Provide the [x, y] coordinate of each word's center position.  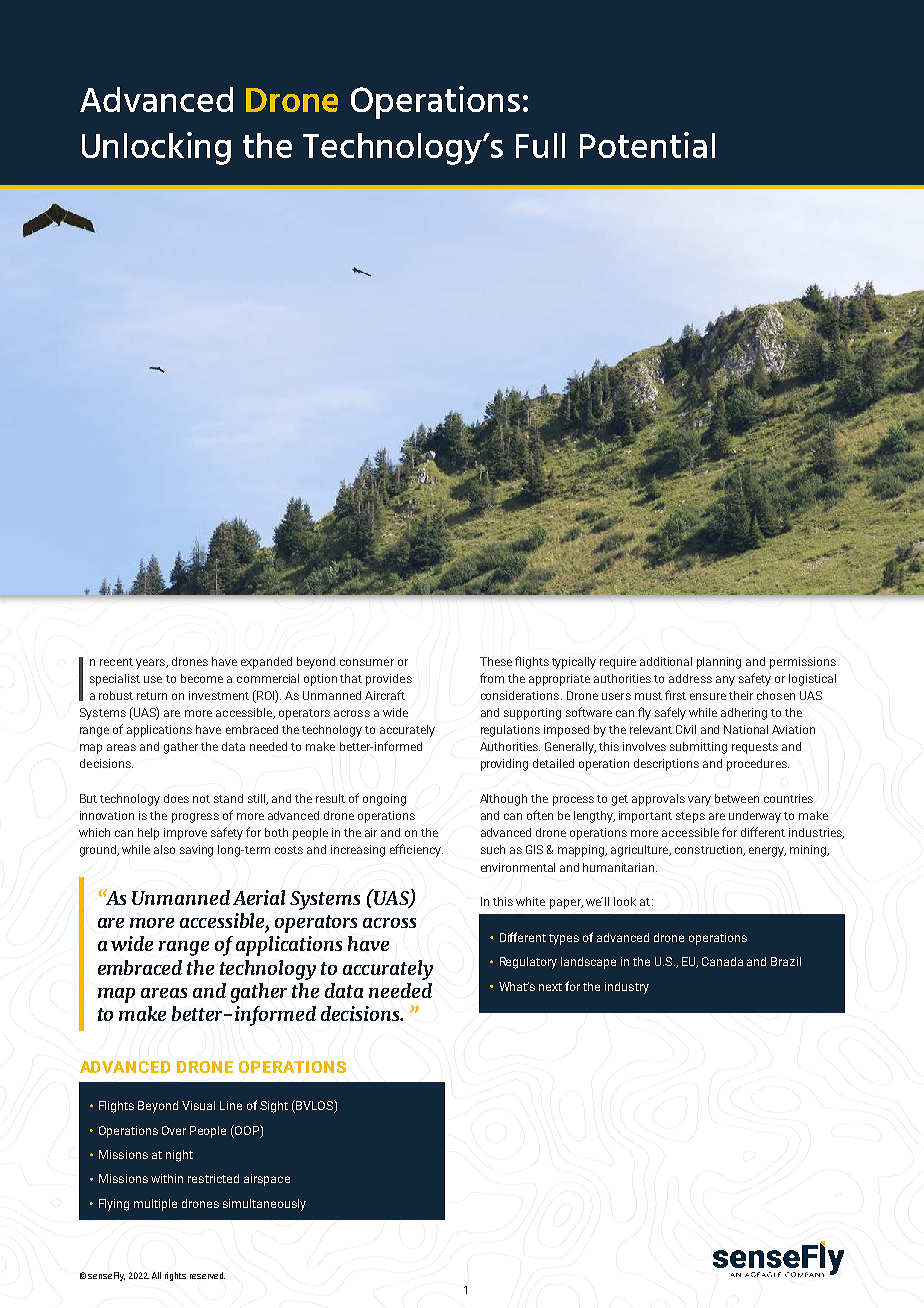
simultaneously [264, 1205]
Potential [647, 145]
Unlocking [156, 148]
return [152, 696]
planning [719, 663]
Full [540, 145]
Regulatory [528, 963]
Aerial [259, 897]
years [151, 664]
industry [627, 988]
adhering [744, 714]
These [496, 661]
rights [175, 1276]
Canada [722, 961]
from [492, 678]
